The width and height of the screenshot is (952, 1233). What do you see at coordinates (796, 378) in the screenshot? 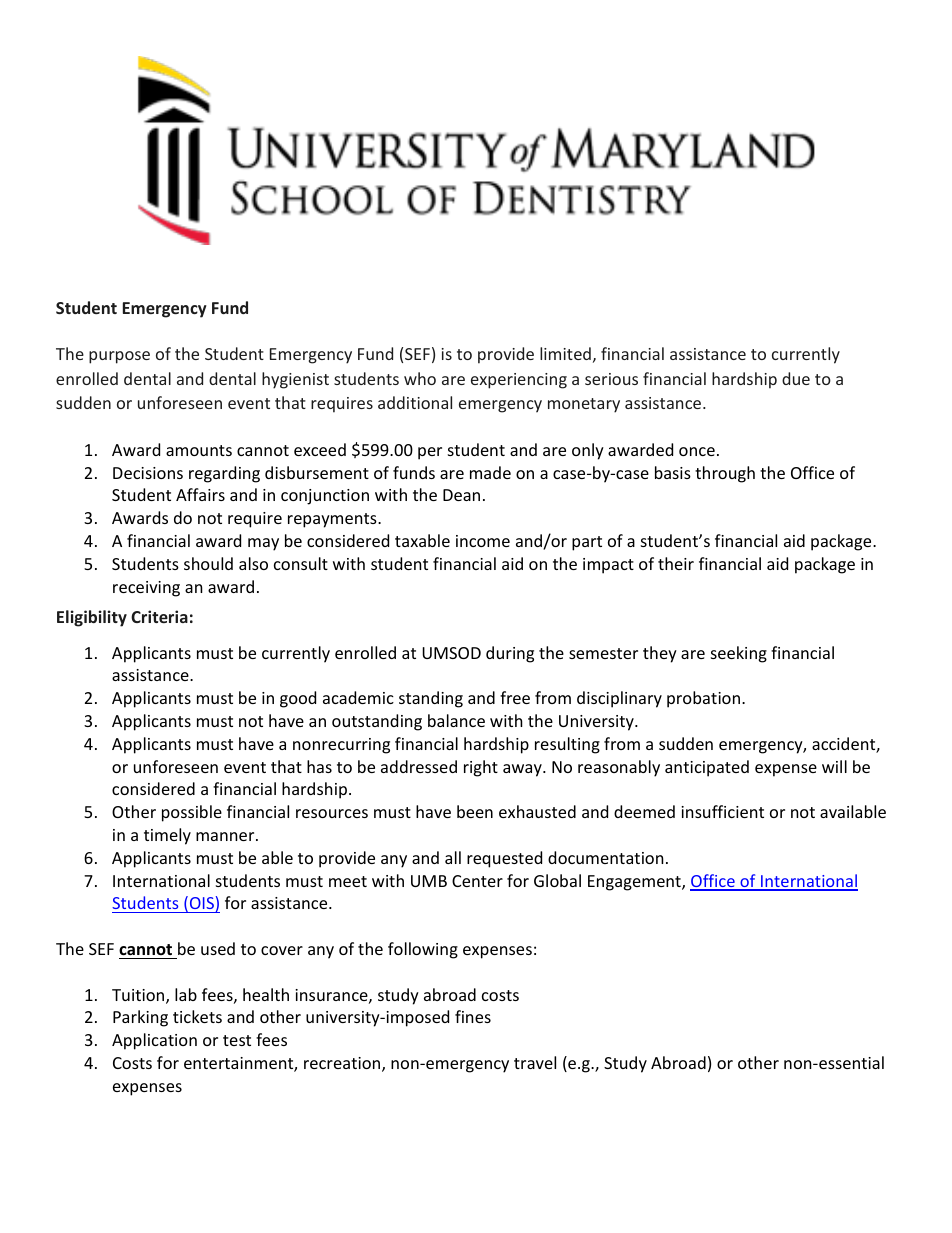
I see `due` at bounding box center [796, 378].
